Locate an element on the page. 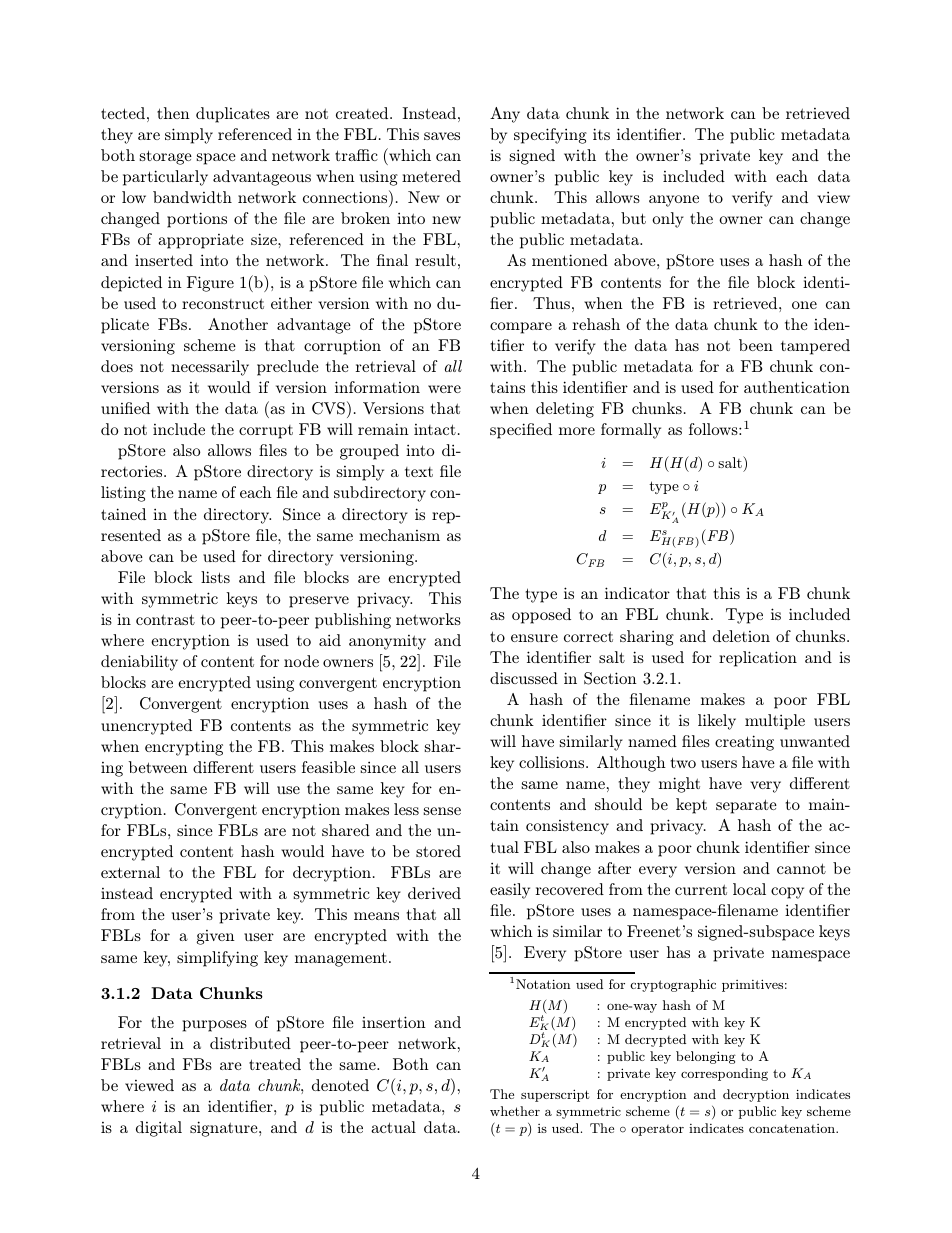 The width and height of the image is (952, 1233). storage is located at coordinates (166, 157).
